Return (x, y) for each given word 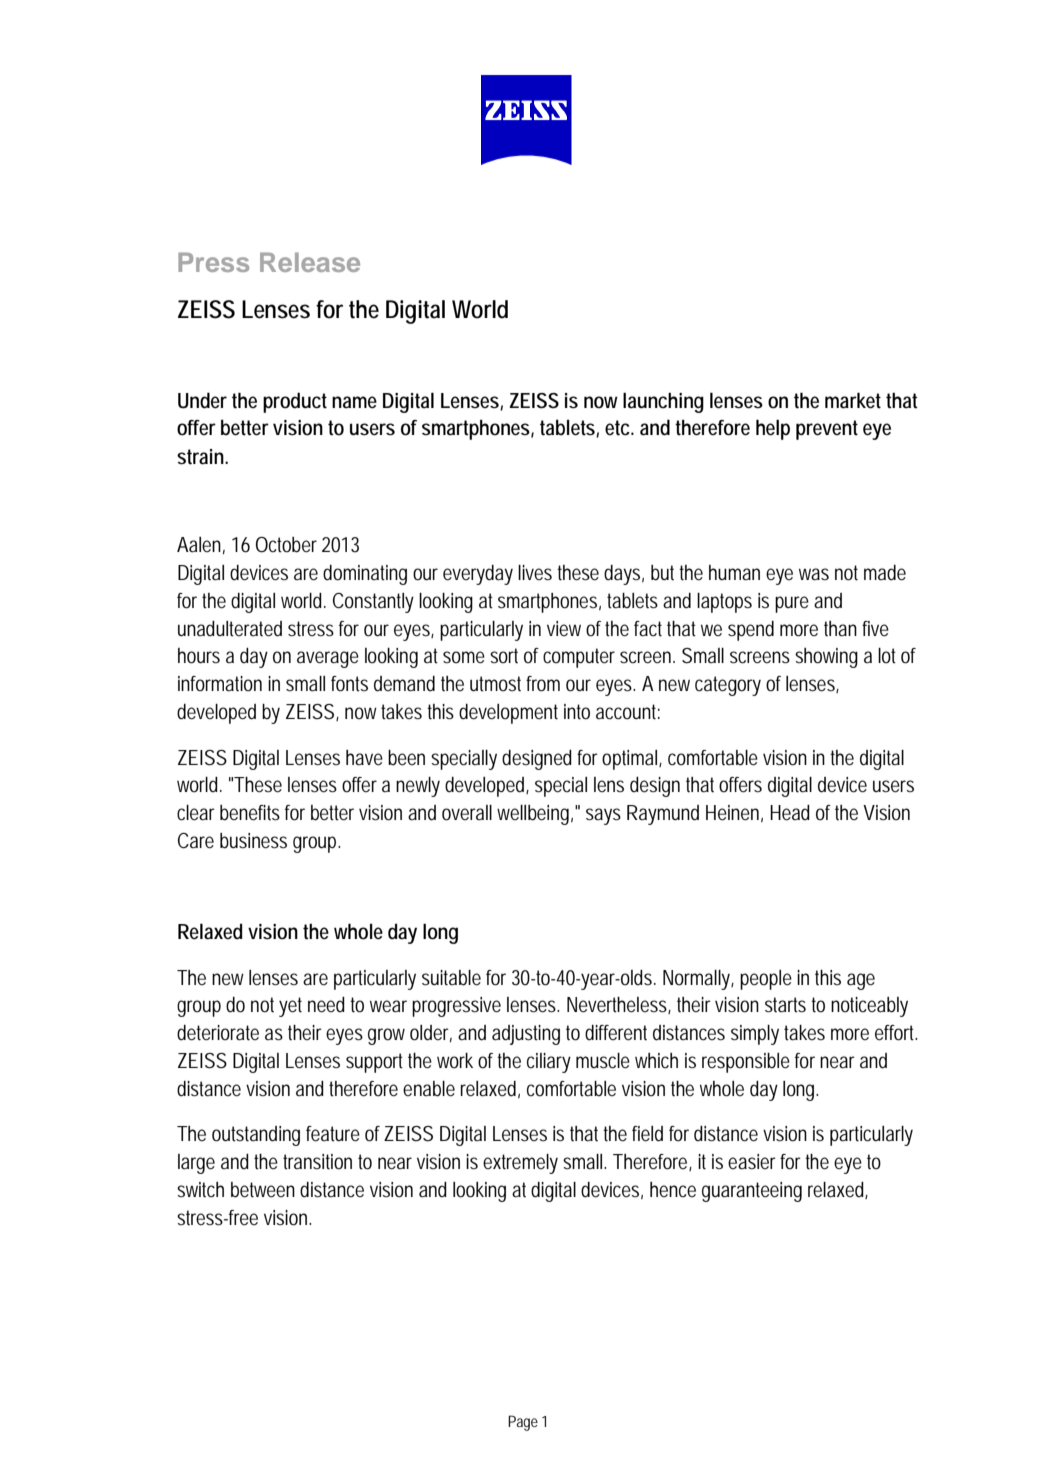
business (253, 841)
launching (663, 402)
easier (752, 1162)
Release (310, 262)
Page (523, 1423)
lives (535, 573)
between (263, 1190)
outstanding (256, 1136)
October (286, 545)
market (853, 400)
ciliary (549, 1063)
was (814, 574)
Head (790, 813)
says (603, 816)
